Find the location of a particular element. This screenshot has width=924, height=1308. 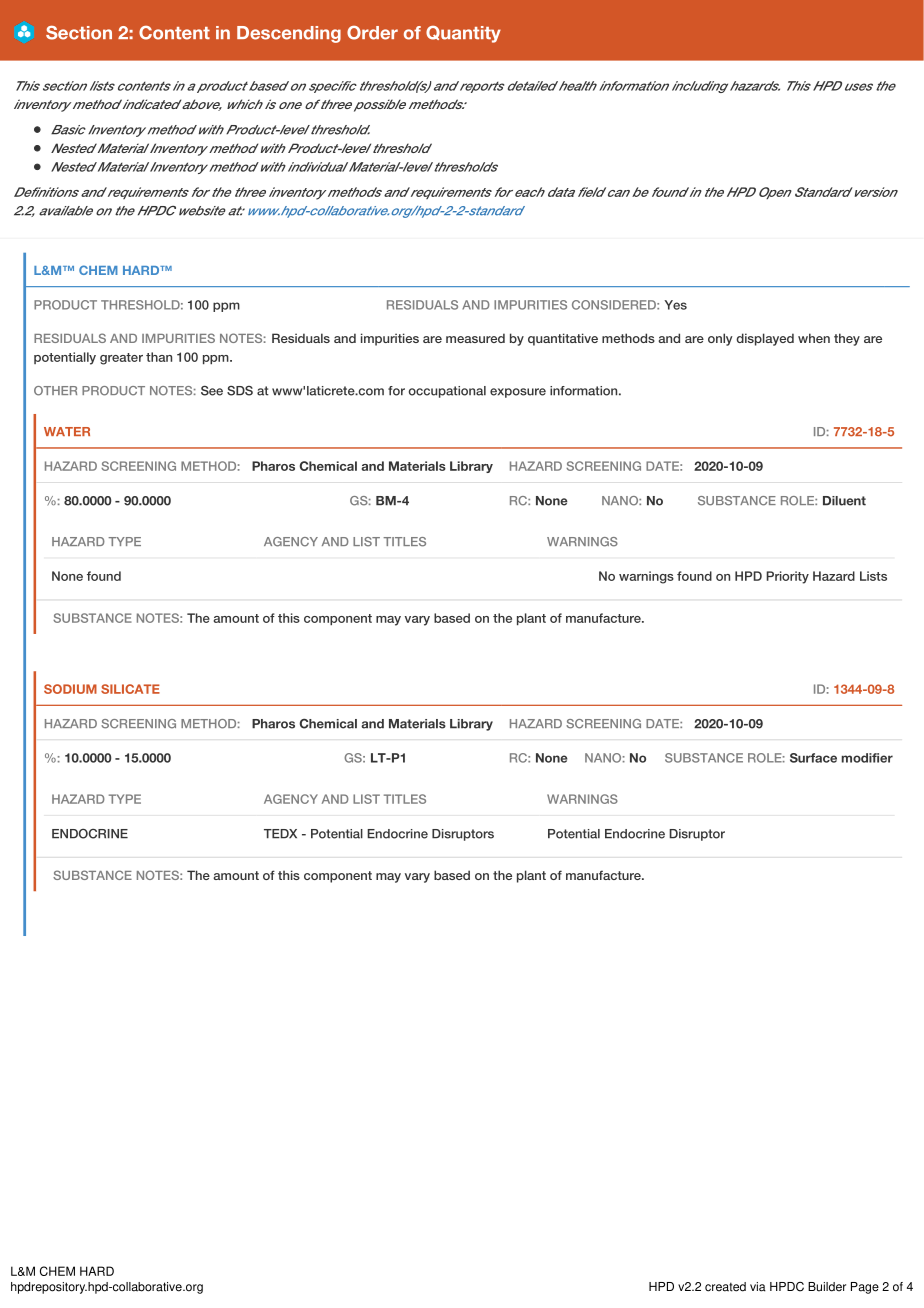

Quantity is located at coordinates (463, 34).
